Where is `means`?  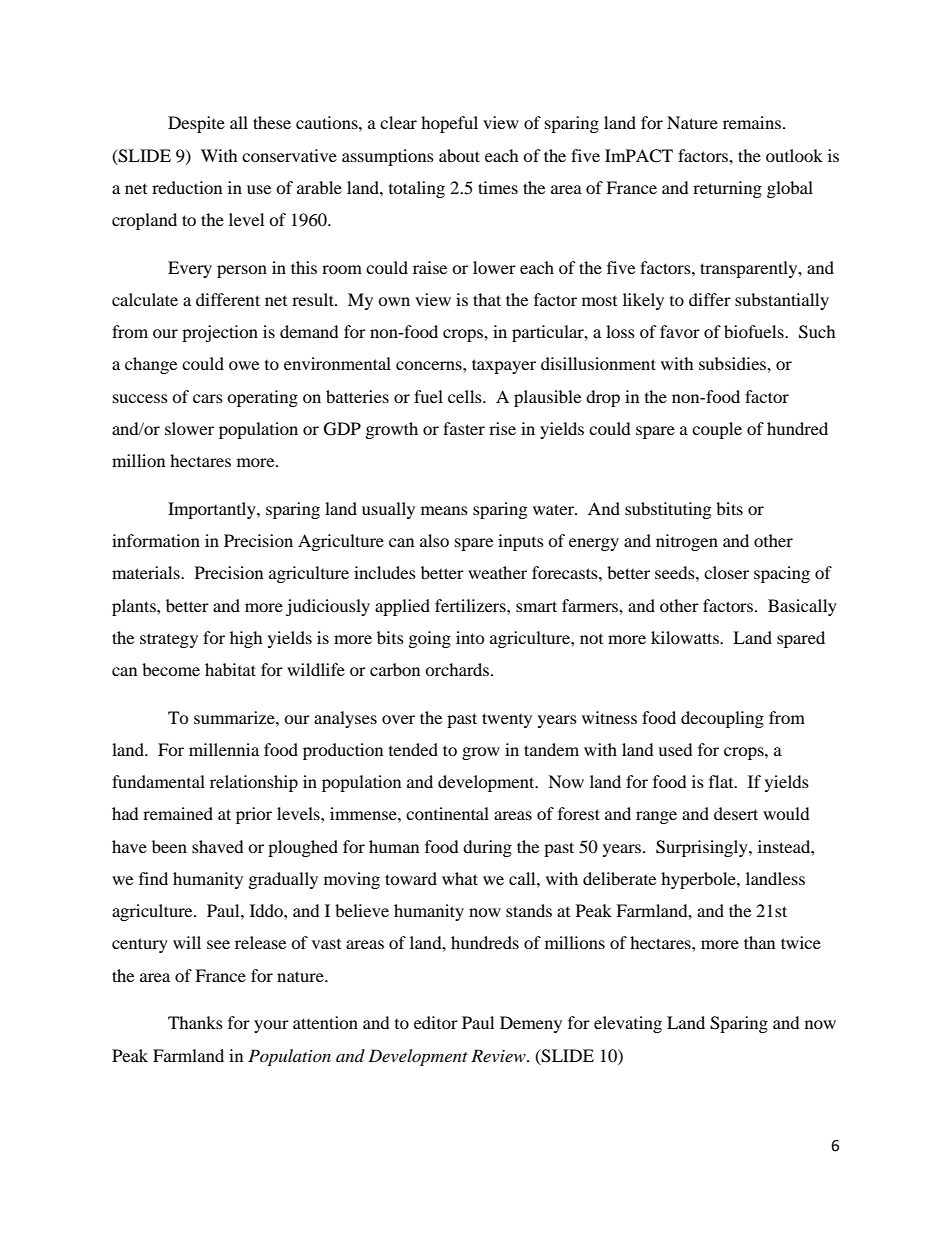 means is located at coordinates (444, 510).
